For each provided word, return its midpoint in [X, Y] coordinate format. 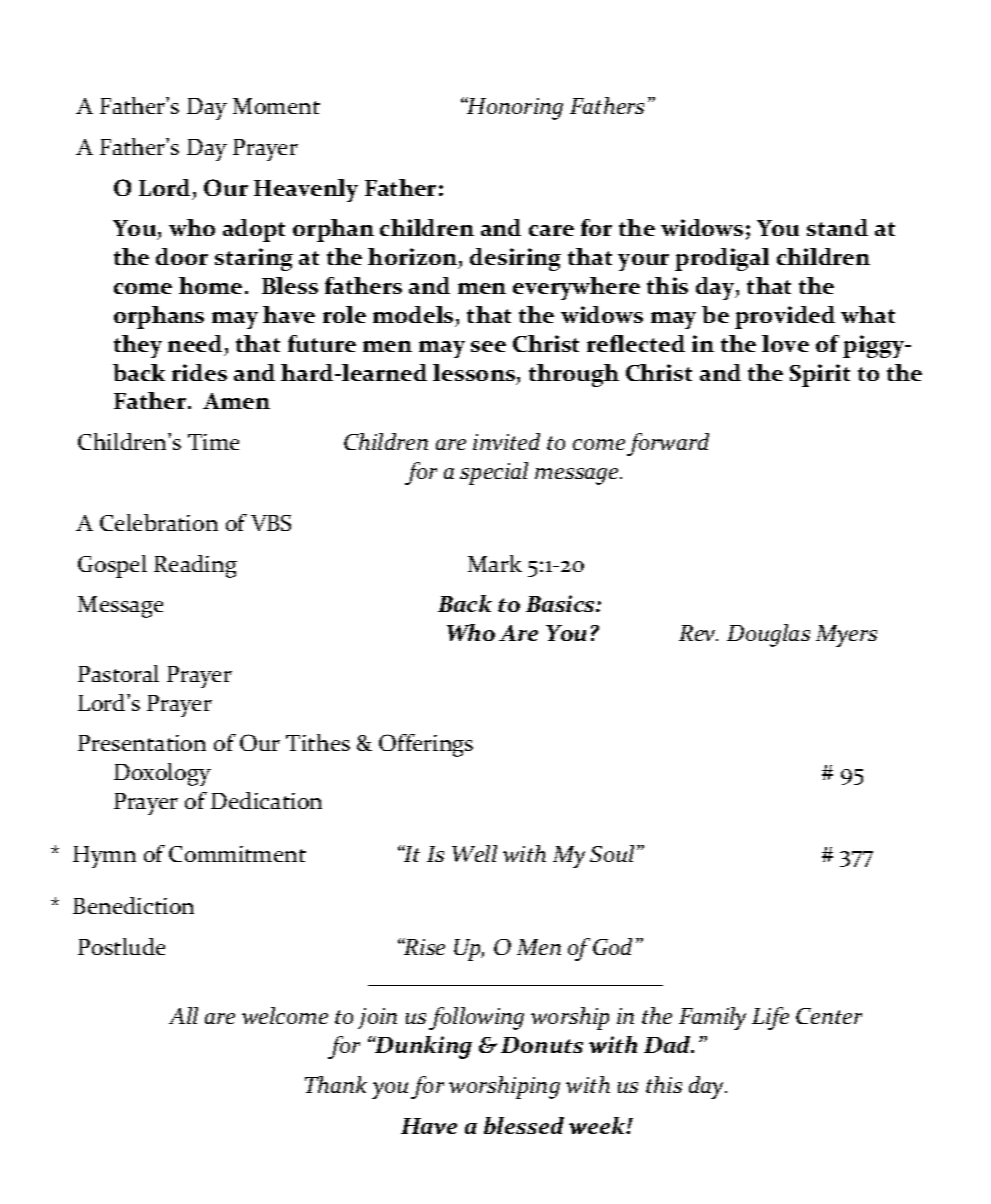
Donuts [542, 1045]
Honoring [514, 108]
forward [668, 444]
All [183, 1015]
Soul [614, 853]
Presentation [142, 743]
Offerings [426, 745]
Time [213, 442]
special [494, 473]
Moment [276, 106]
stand [837, 227]
